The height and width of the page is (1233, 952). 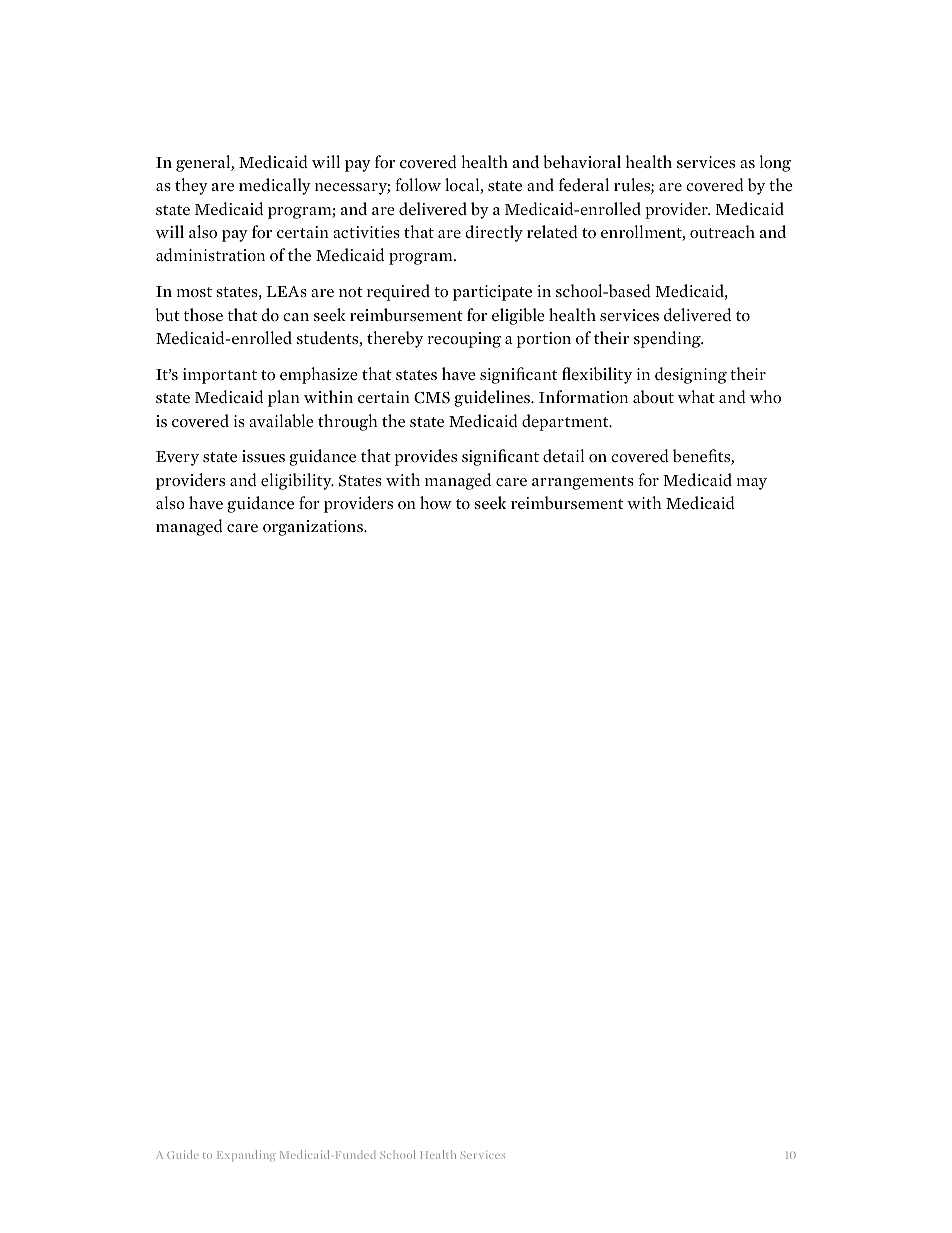 What do you see at coordinates (418, 185) in the page?
I see `follow` at bounding box center [418, 185].
